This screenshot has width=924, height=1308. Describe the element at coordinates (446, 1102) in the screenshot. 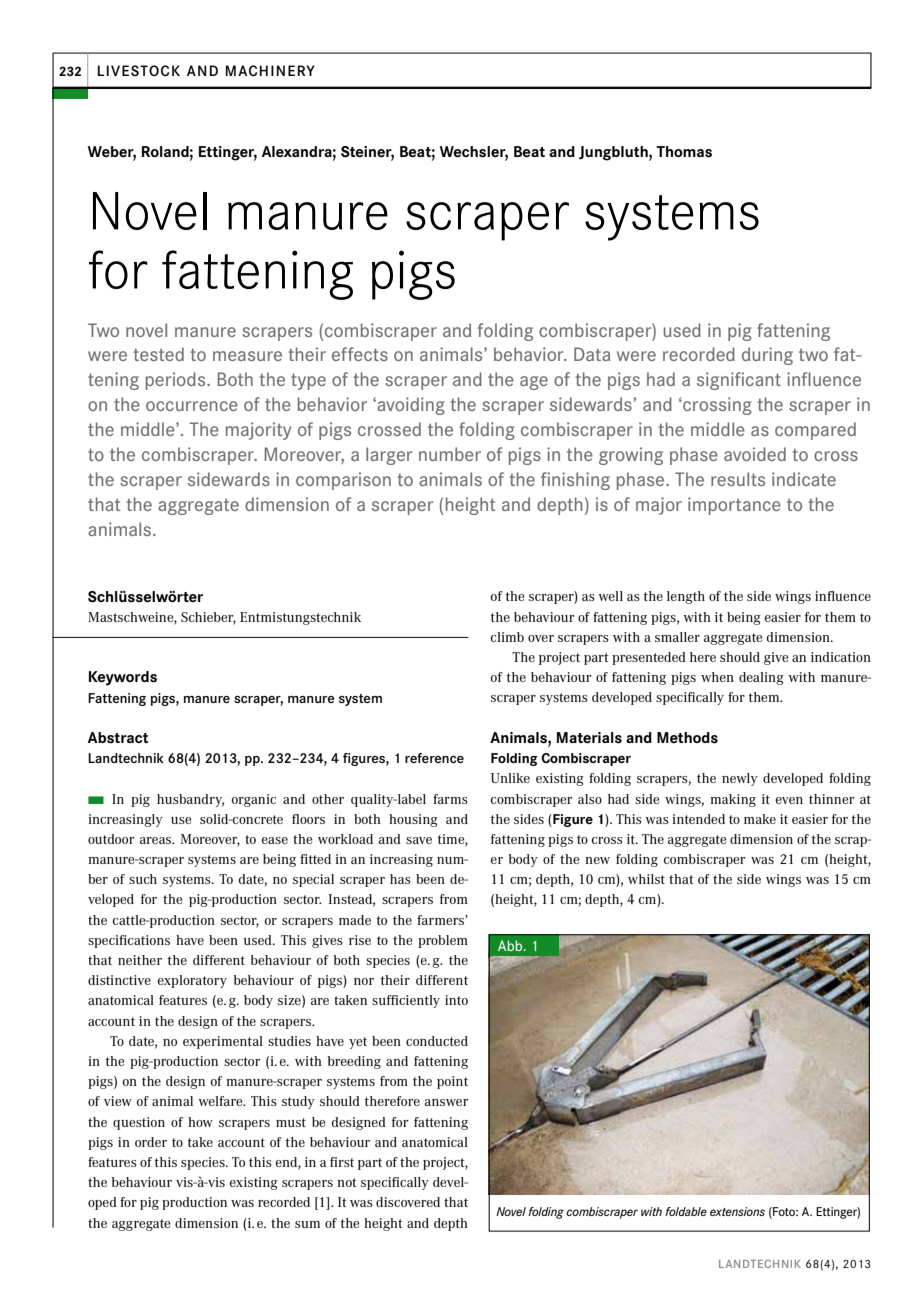

I see `answer` at that location.
